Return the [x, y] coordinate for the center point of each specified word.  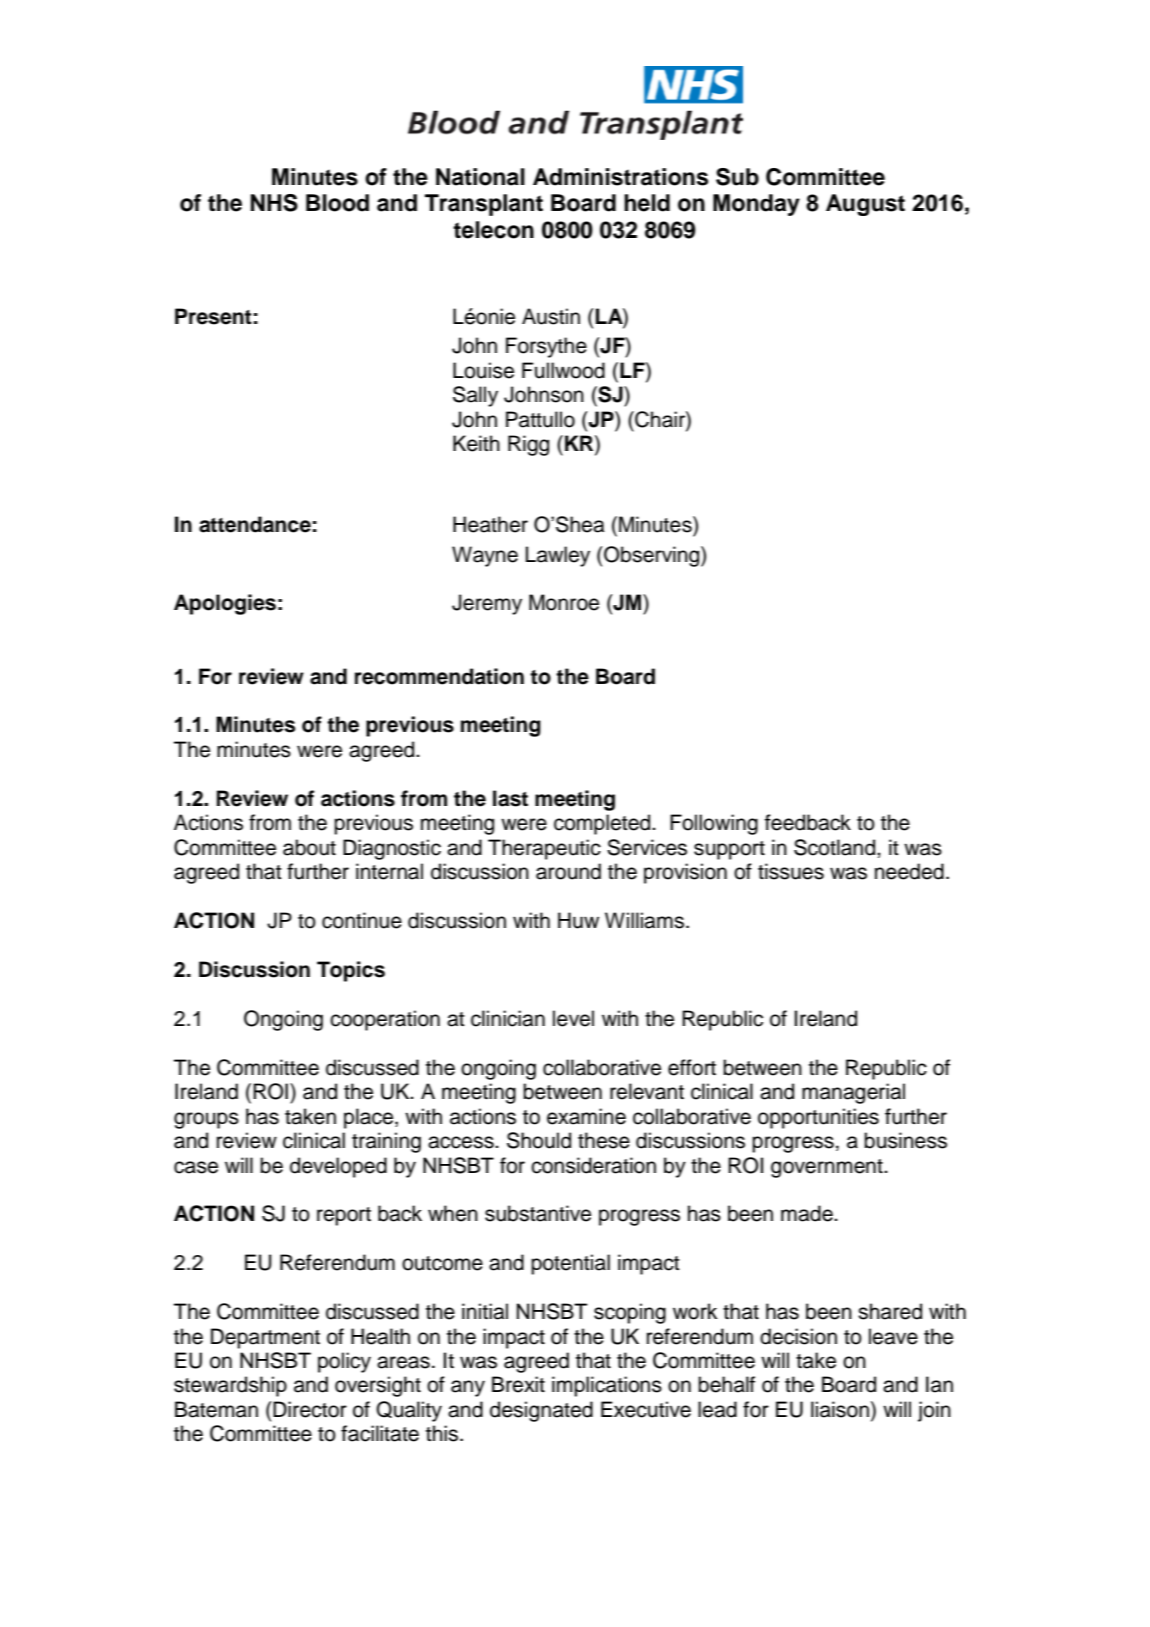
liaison [840, 1409]
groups [206, 1120]
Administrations [620, 177]
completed [603, 824]
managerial [853, 1093]
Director [310, 1409]
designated [541, 1411]
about [309, 847]
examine [586, 1116]
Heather [490, 524]
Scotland [836, 847]
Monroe [564, 602]
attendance [255, 524]
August [865, 205]
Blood [337, 203]
